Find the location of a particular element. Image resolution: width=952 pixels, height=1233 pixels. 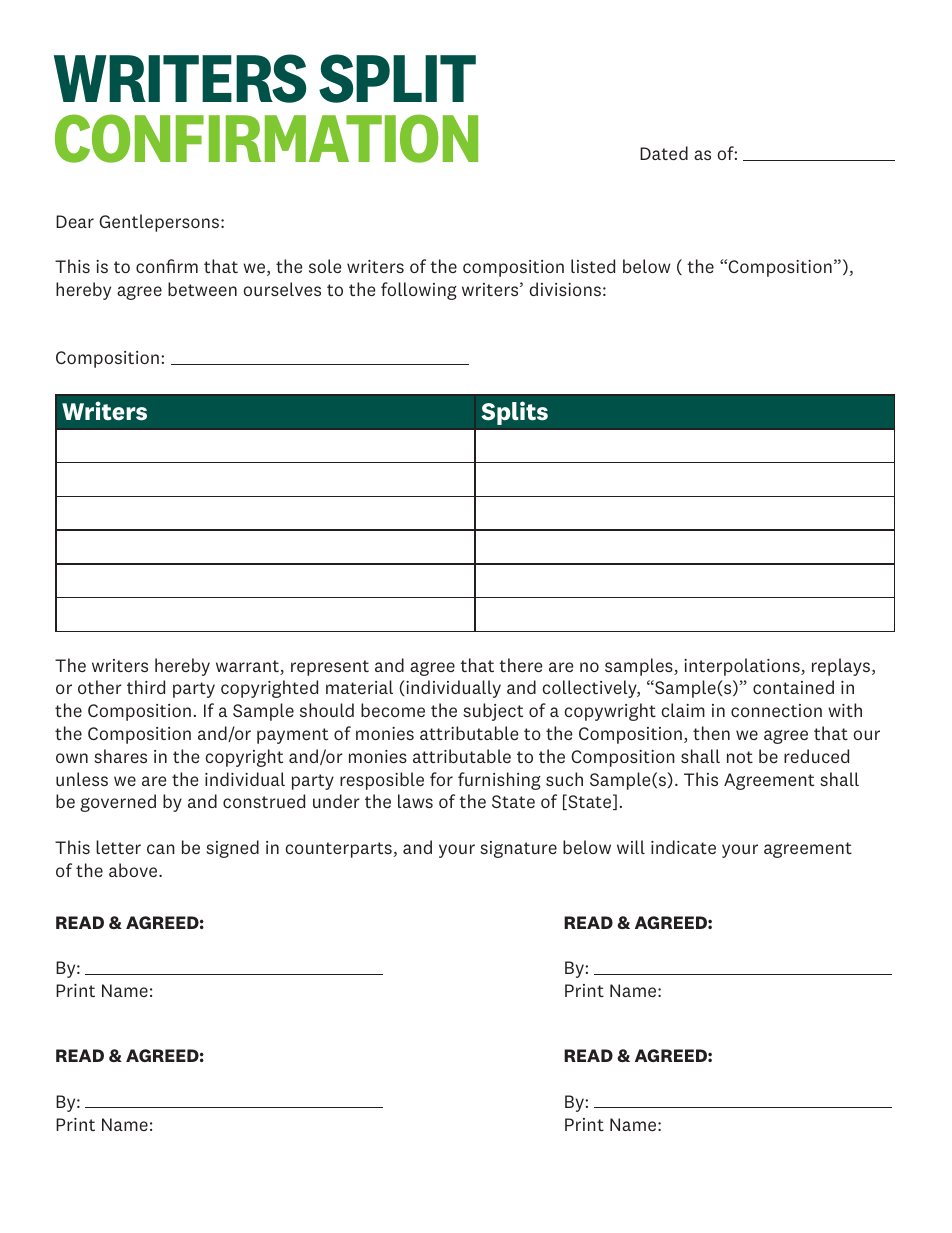

there is located at coordinates (520, 665).
